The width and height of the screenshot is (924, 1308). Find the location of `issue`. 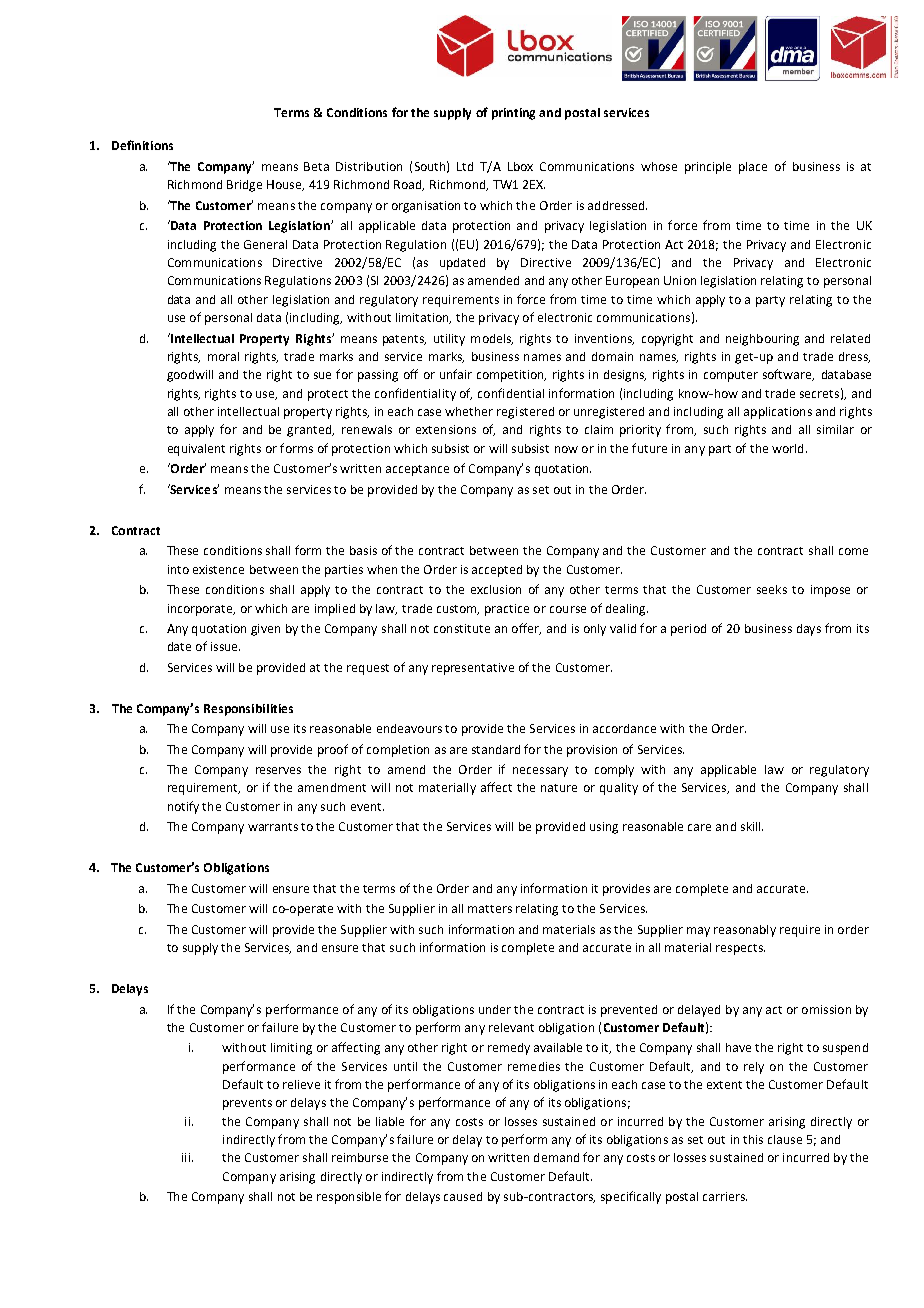

issue is located at coordinates (225, 646).
